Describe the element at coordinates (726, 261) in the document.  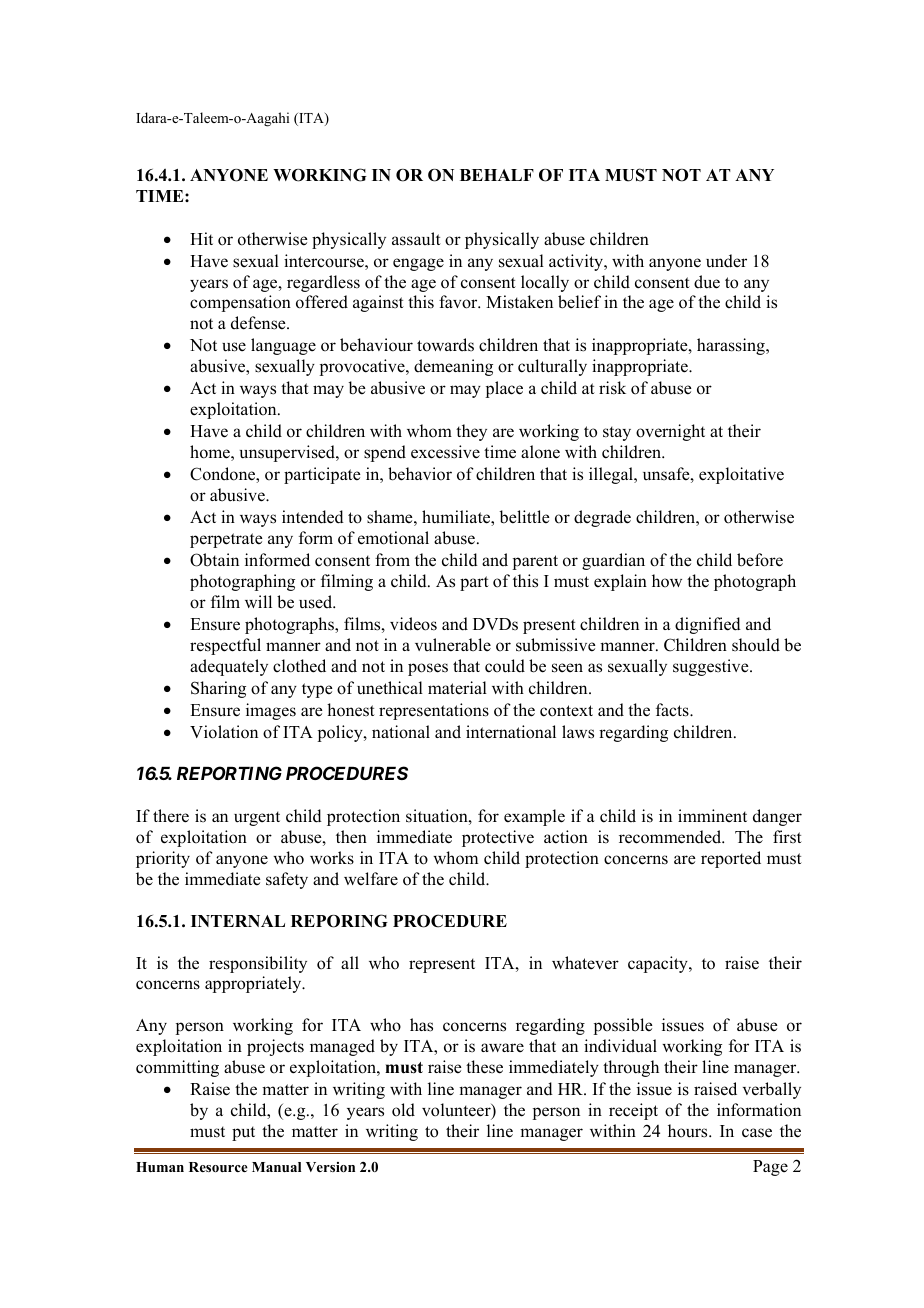
I see `under` at that location.
